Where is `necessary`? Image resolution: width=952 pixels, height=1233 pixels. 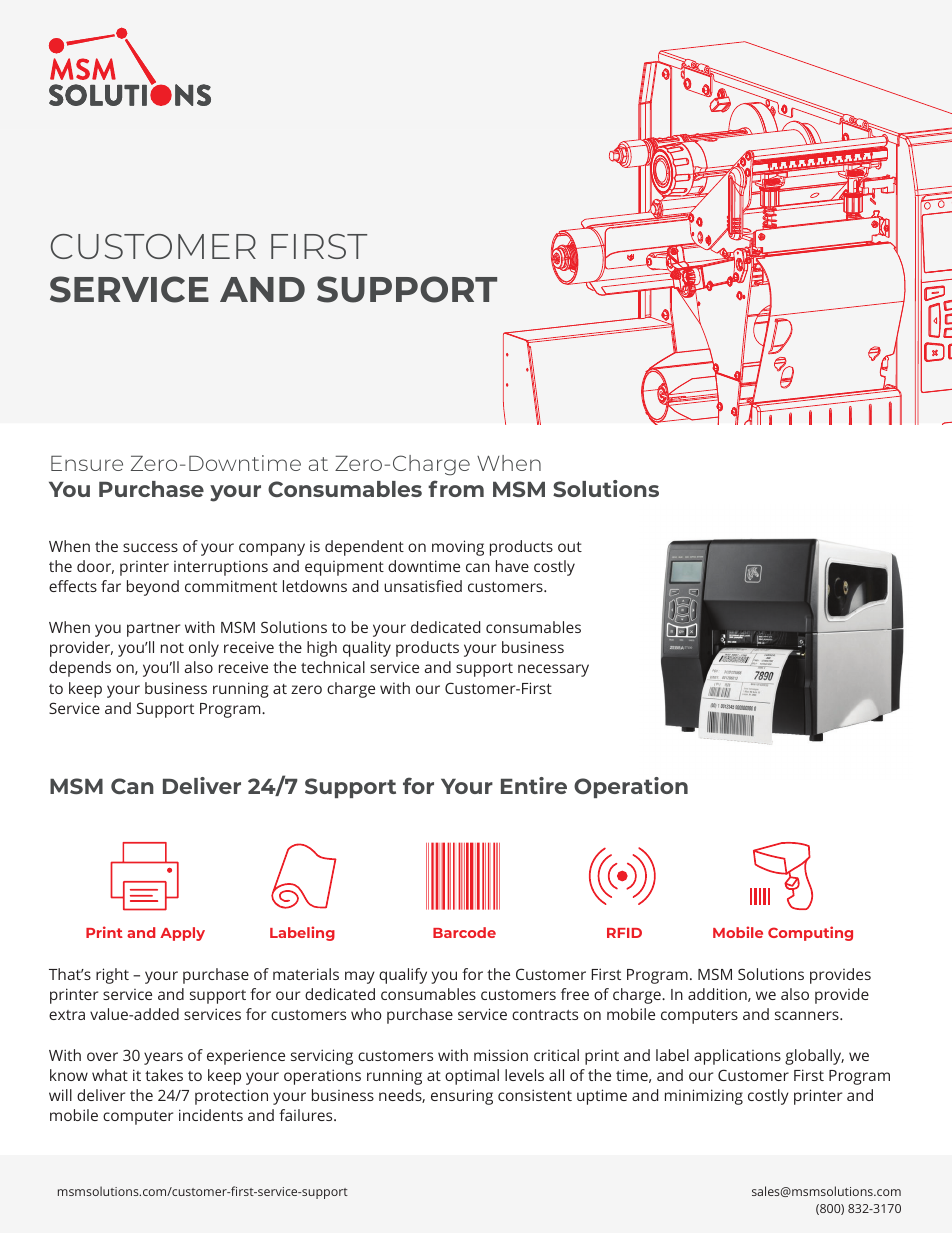 necessary is located at coordinates (553, 670).
